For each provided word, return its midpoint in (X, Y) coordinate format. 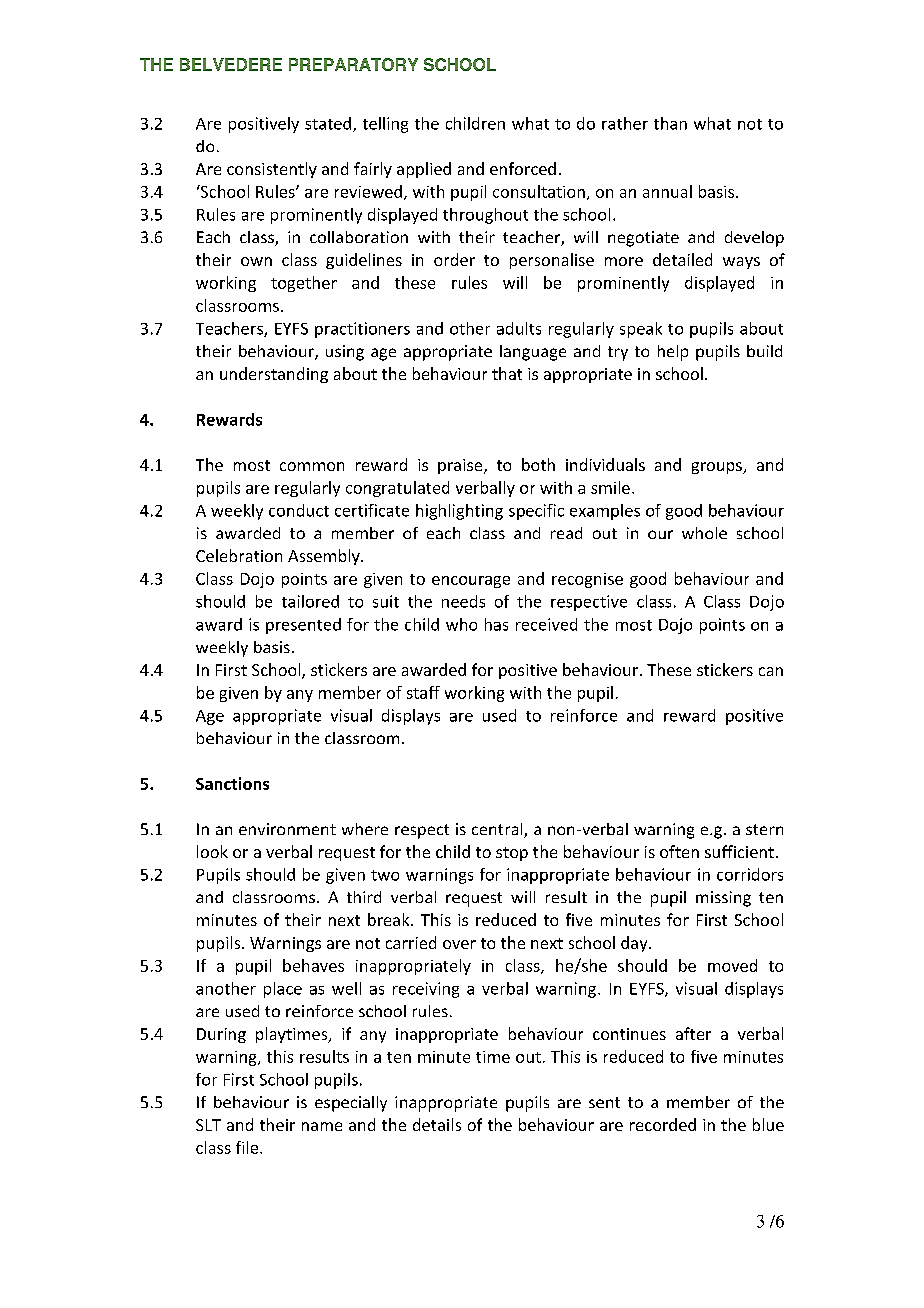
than (670, 123)
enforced (523, 168)
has (496, 624)
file (248, 1147)
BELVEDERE (231, 64)
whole (704, 533)
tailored (310, 601)
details (437, 1124)
